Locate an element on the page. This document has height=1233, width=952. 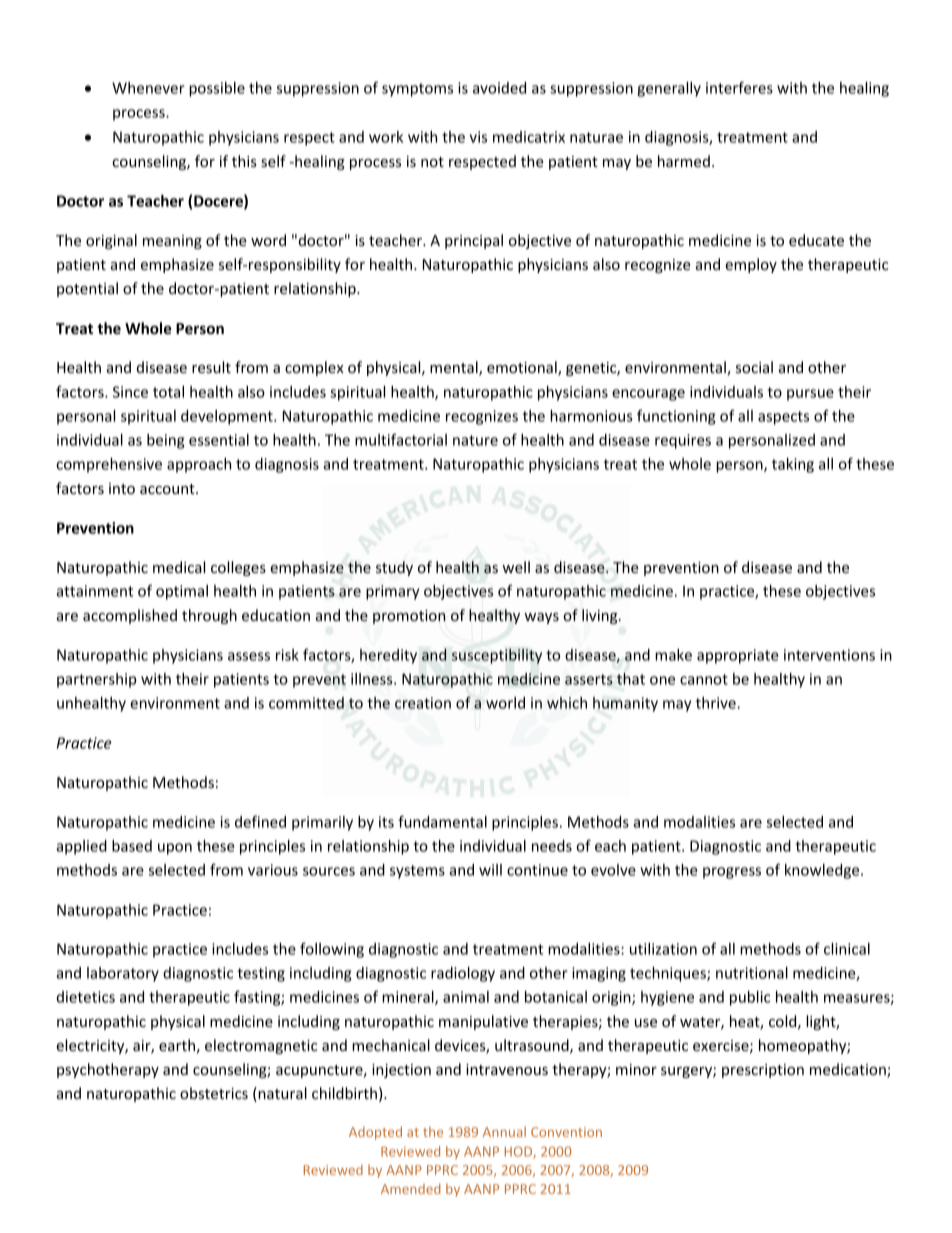
obstetrics is located at coordinates (214, 1093).
